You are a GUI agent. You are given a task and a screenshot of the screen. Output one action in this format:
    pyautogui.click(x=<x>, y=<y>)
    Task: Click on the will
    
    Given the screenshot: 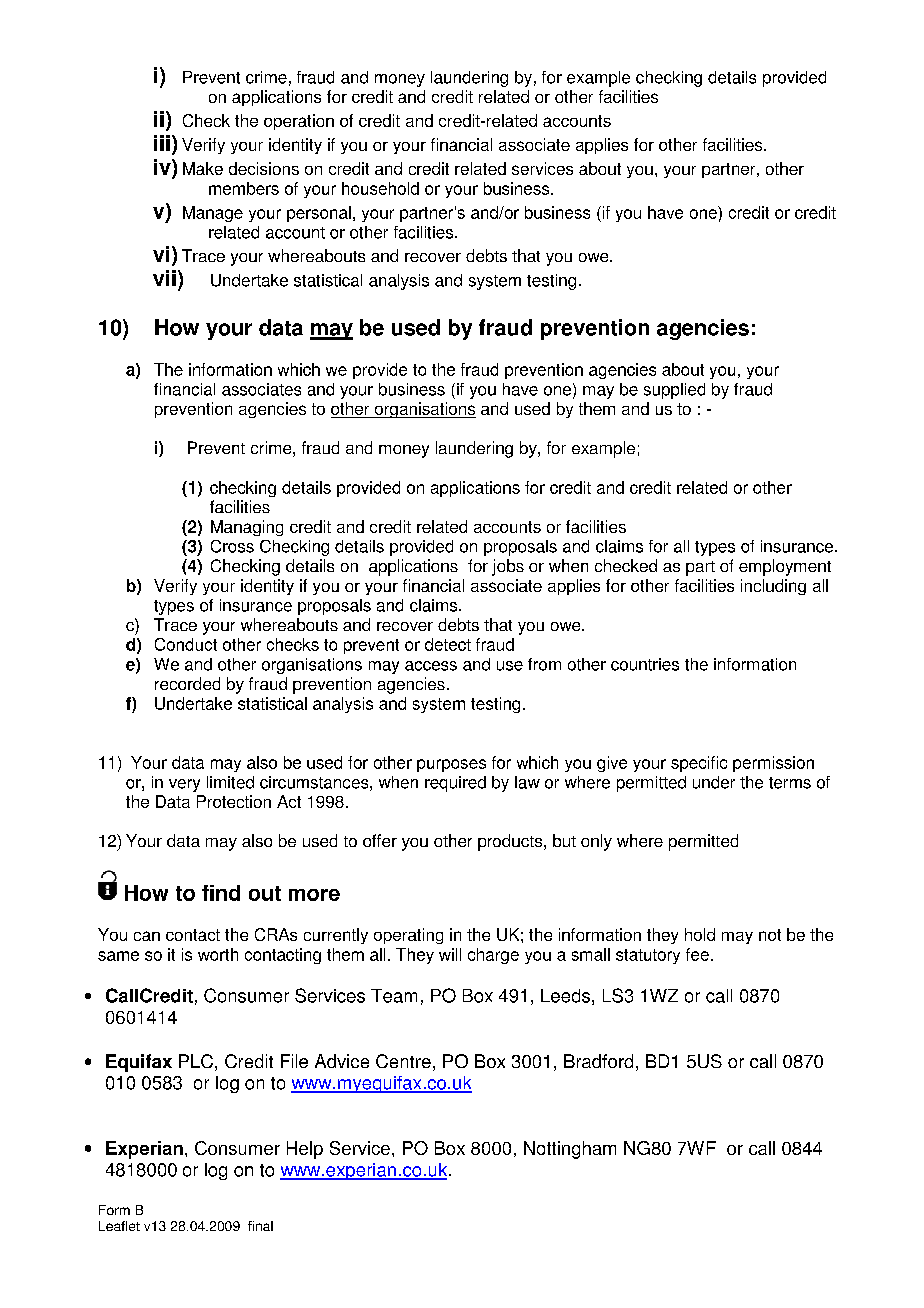 What is the action you would take?
    pyautogui.click(x=450, y=954)
